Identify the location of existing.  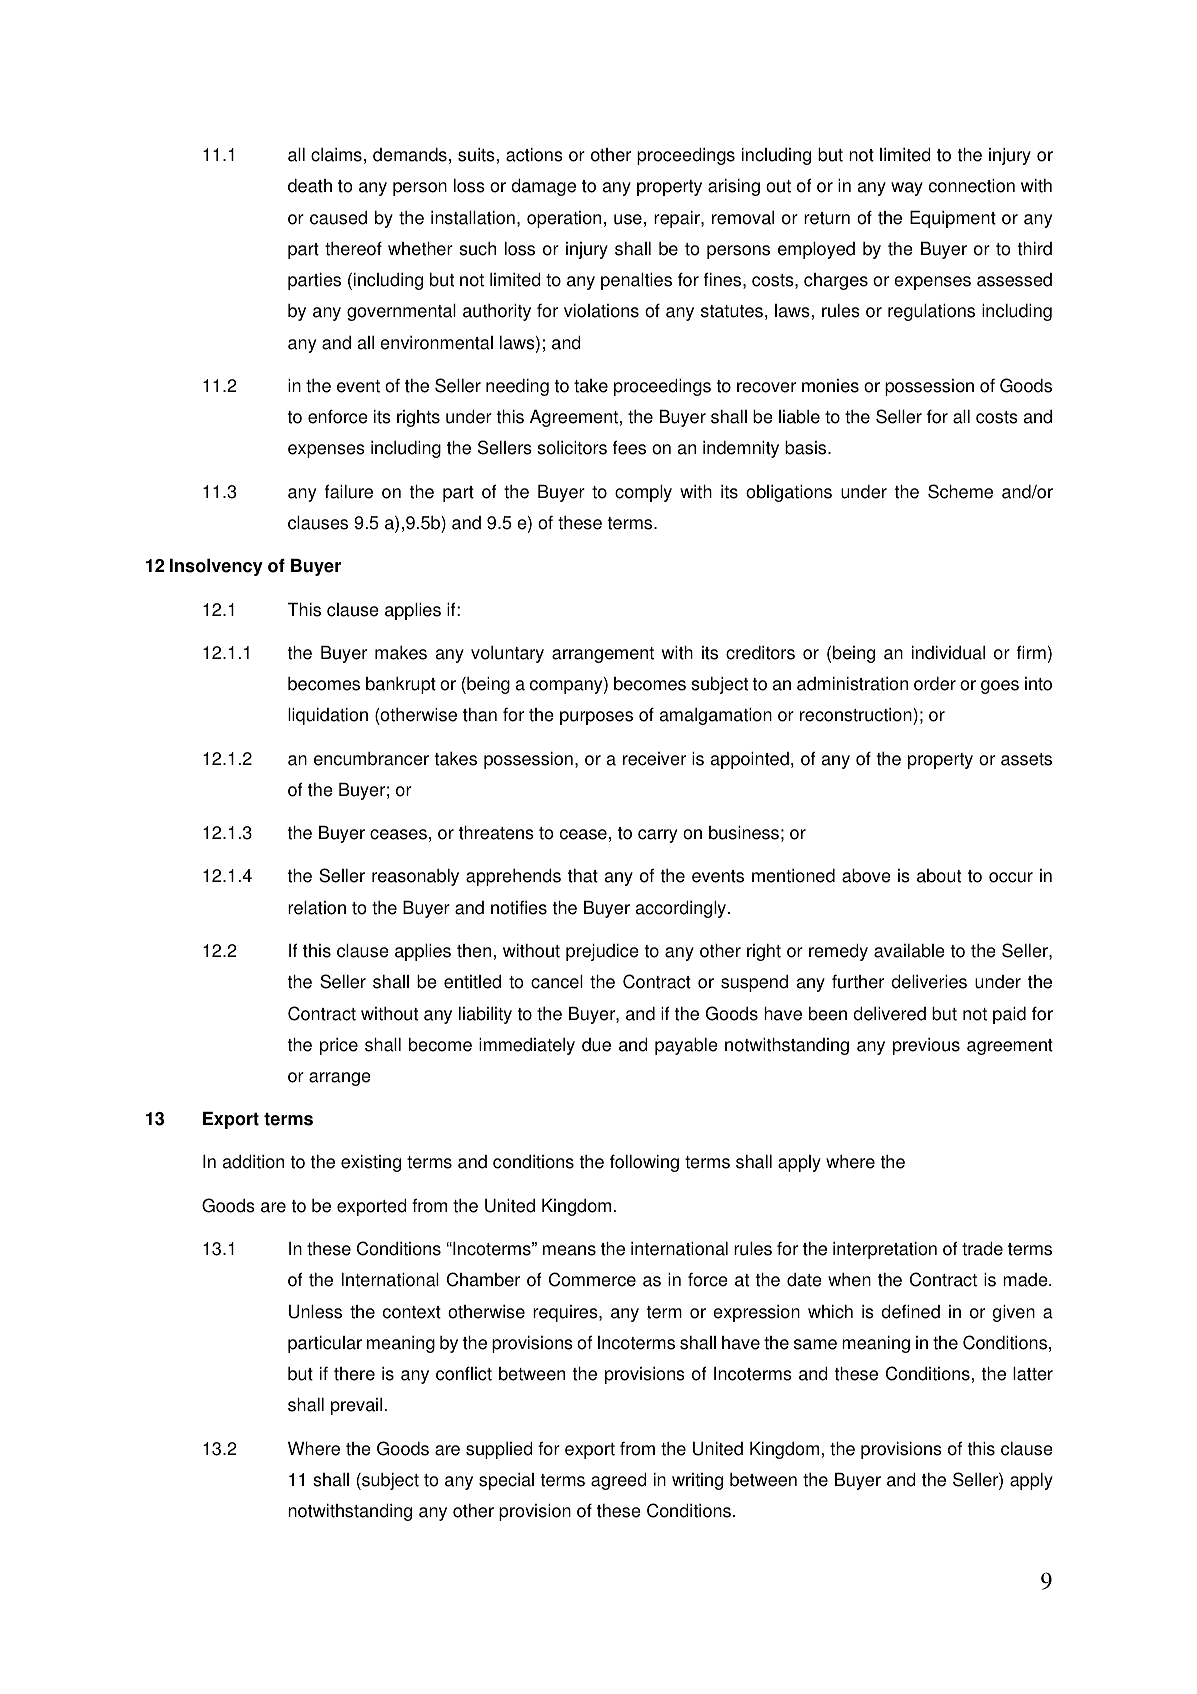
(371, 1163).
